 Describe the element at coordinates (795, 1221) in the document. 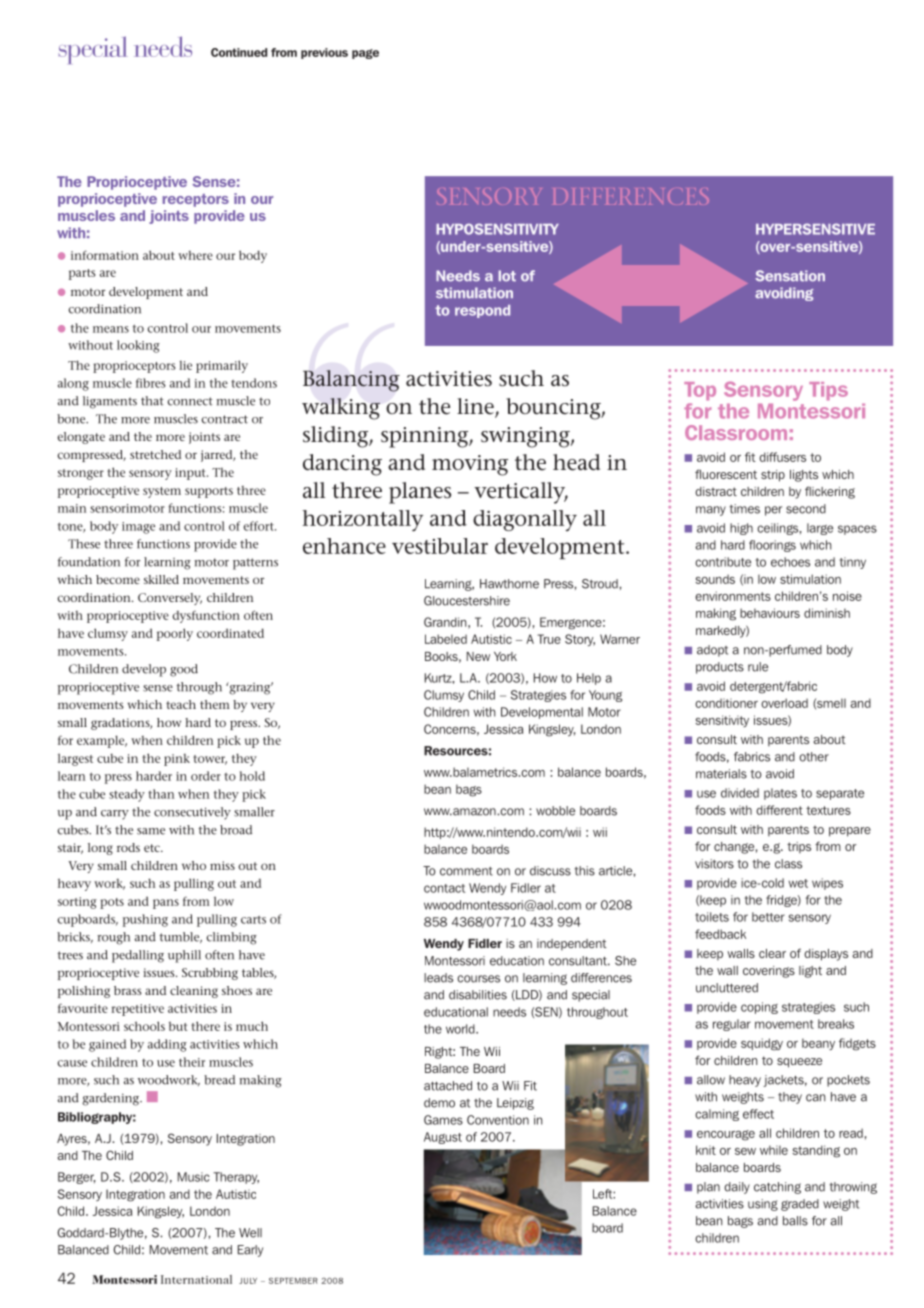

I see `balls` at that location.
